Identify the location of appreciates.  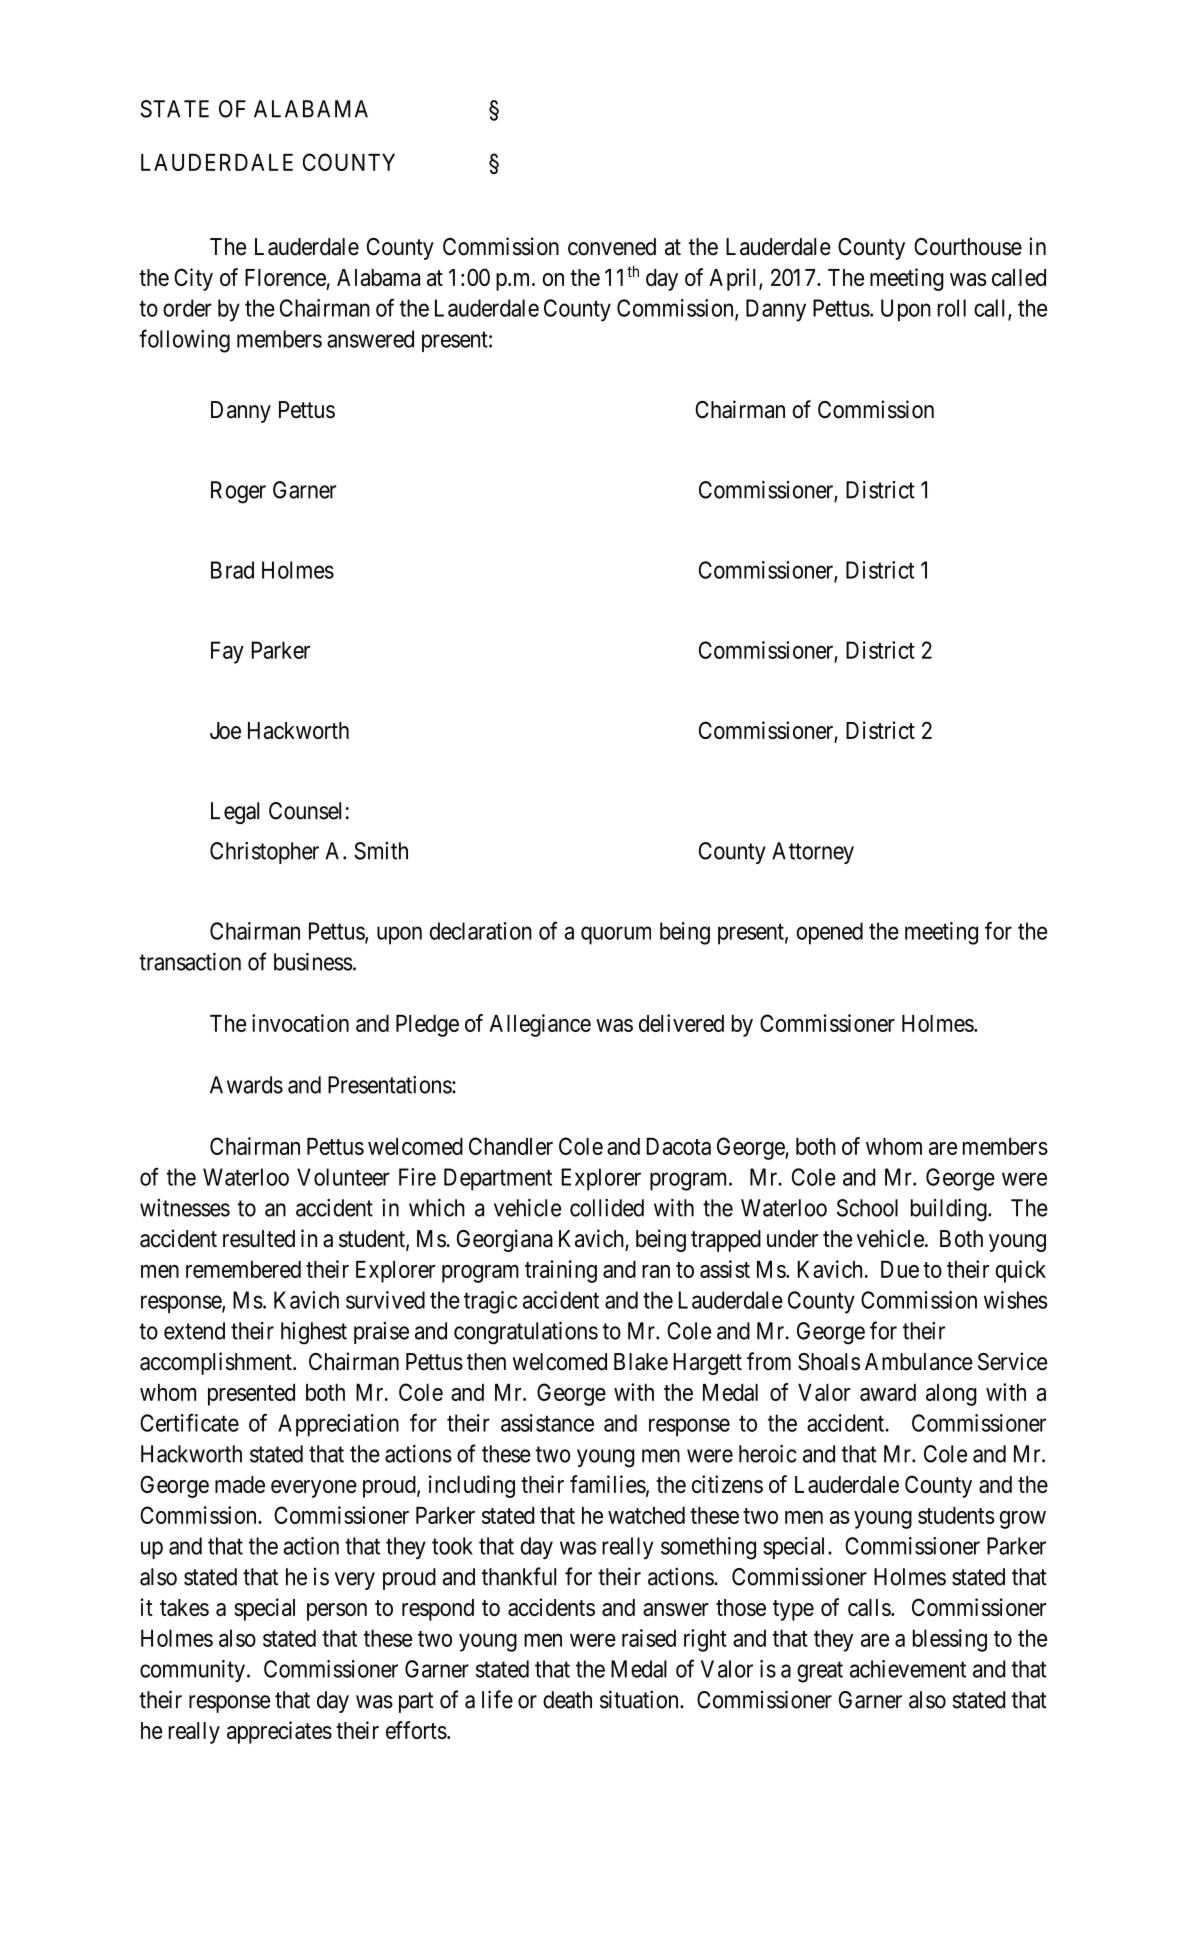
(279, 1732).
